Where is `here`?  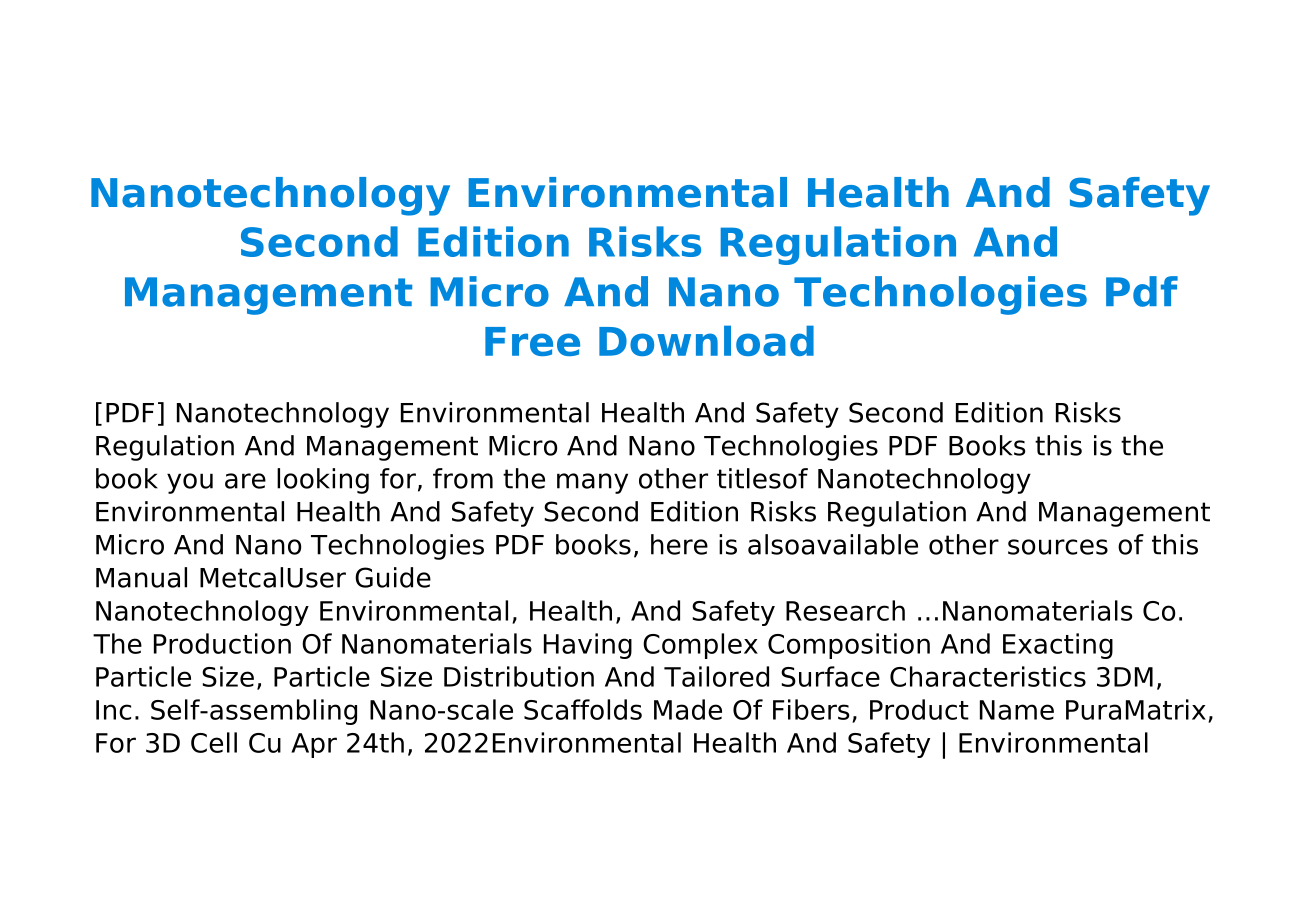
here is located at coordinates (679, 544).
